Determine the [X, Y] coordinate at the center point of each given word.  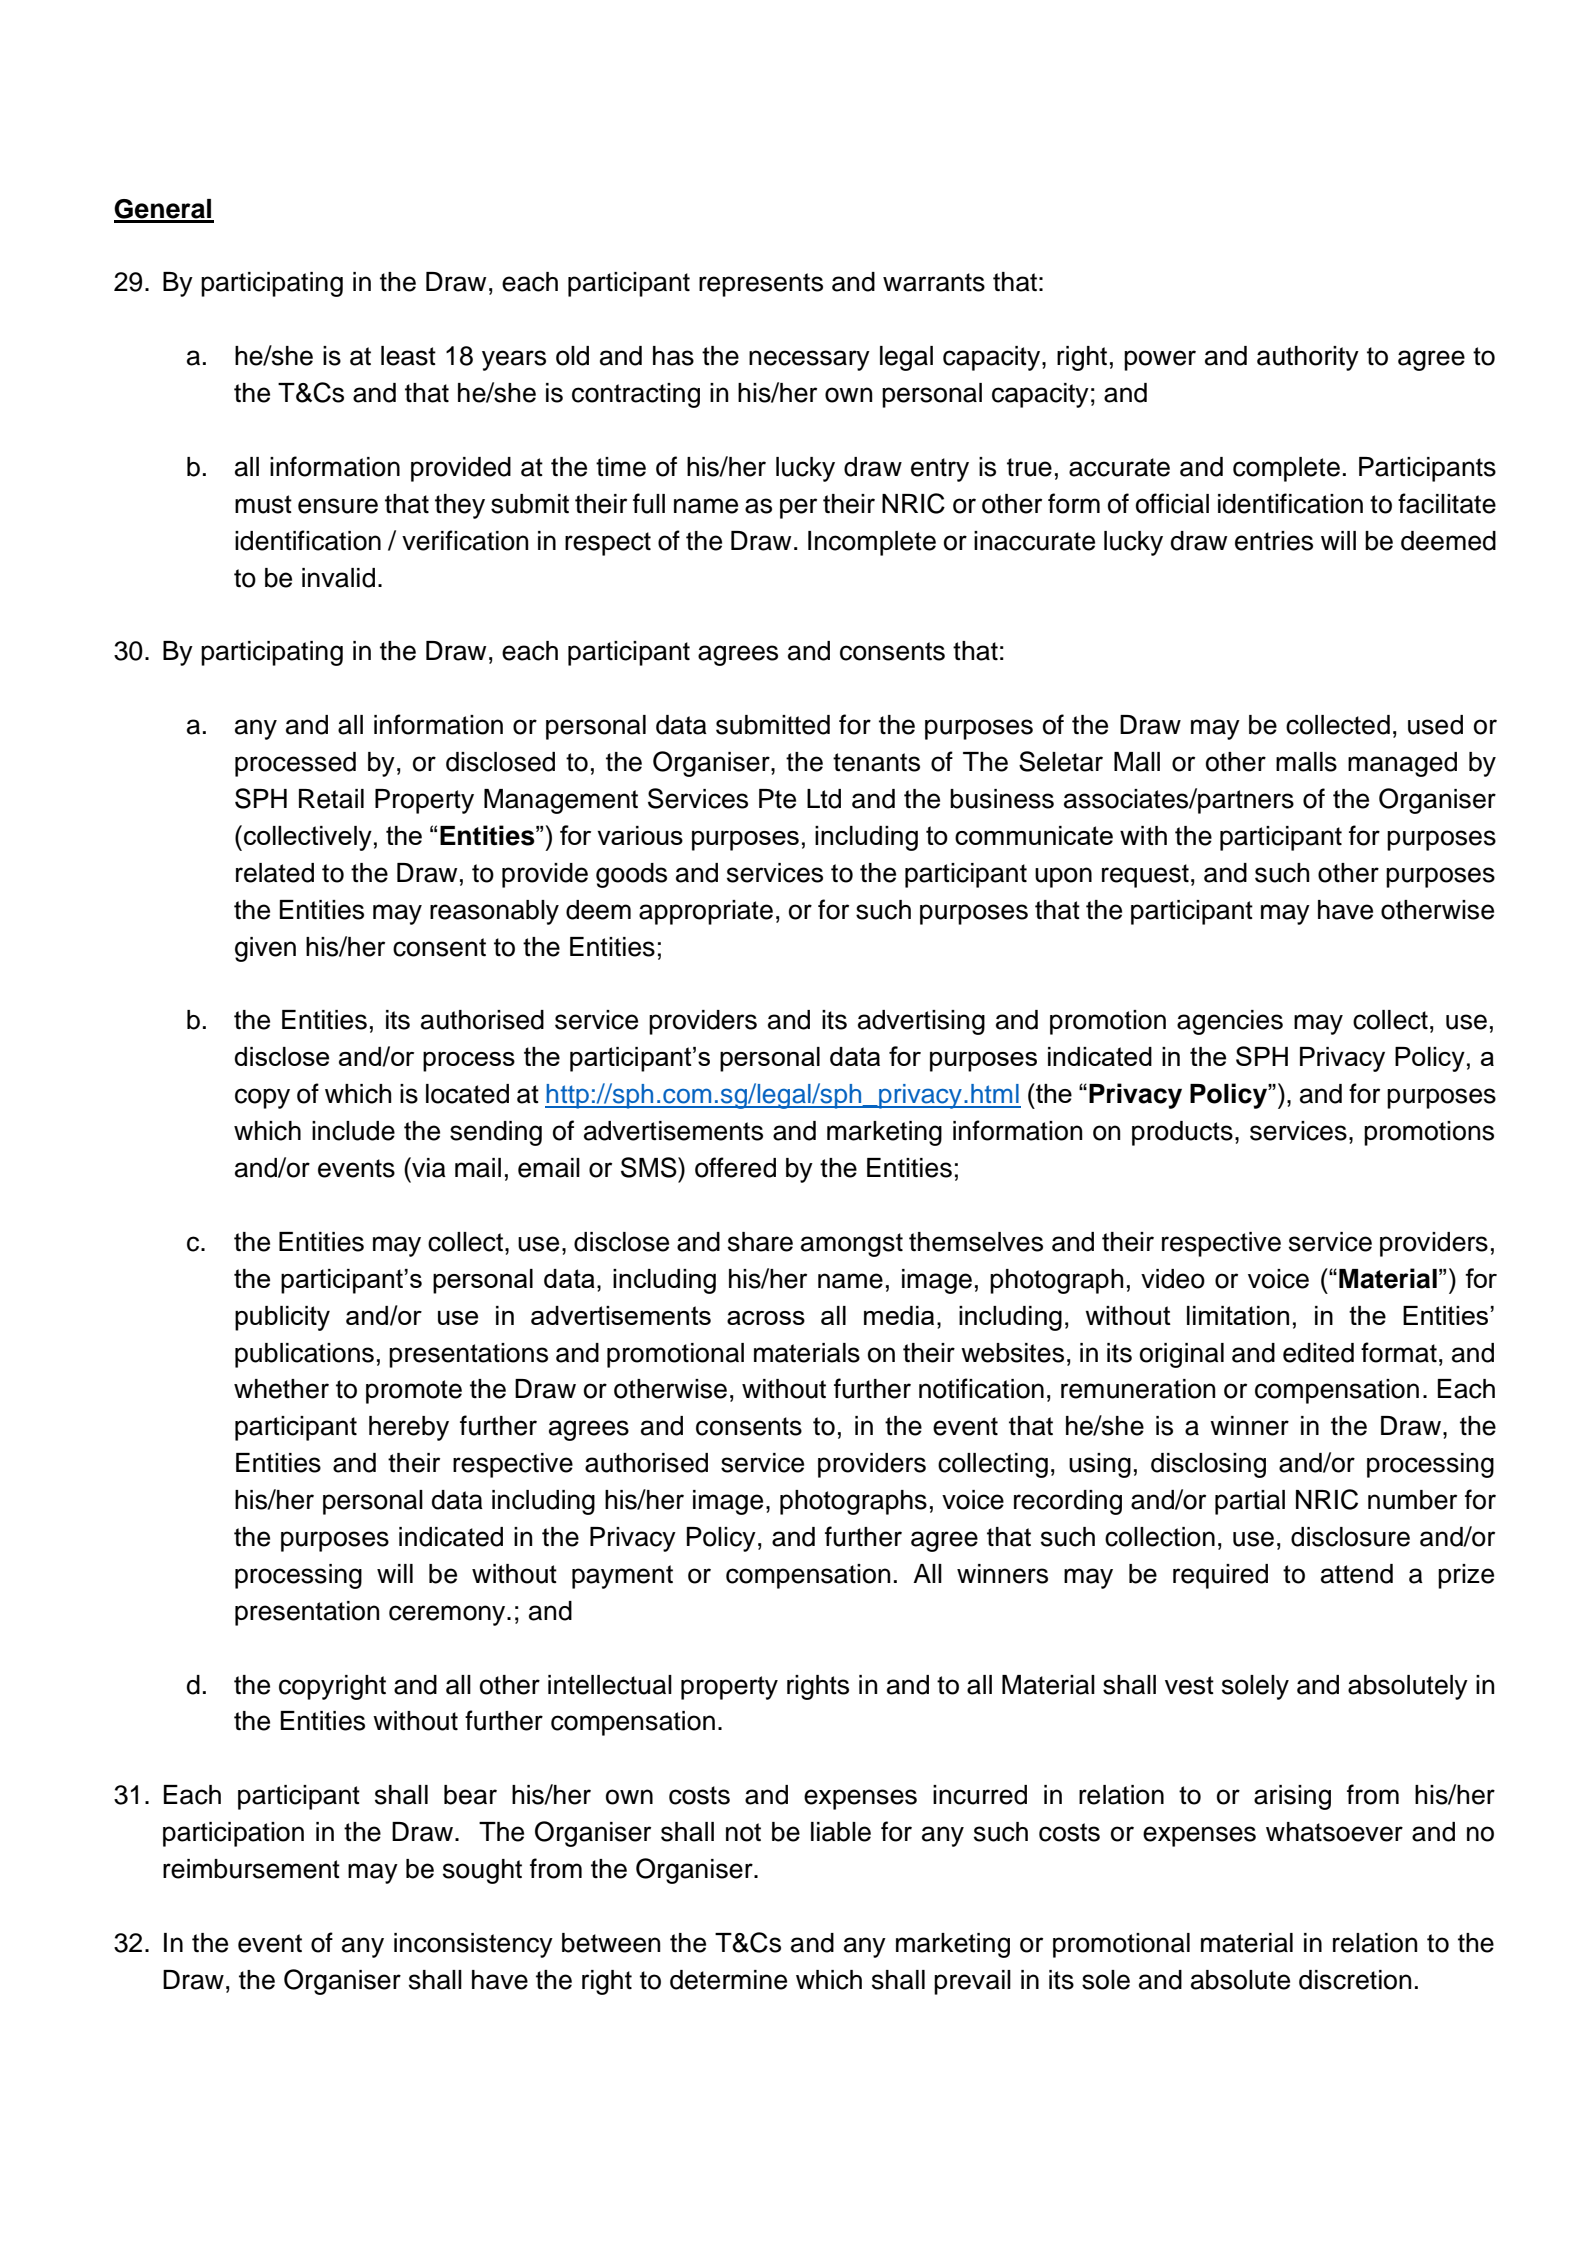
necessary [809, 360]
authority [1308, 358]
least [408, 356]
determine [728, 1980]
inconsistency [473, 1945]
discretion [1355, 1980]
